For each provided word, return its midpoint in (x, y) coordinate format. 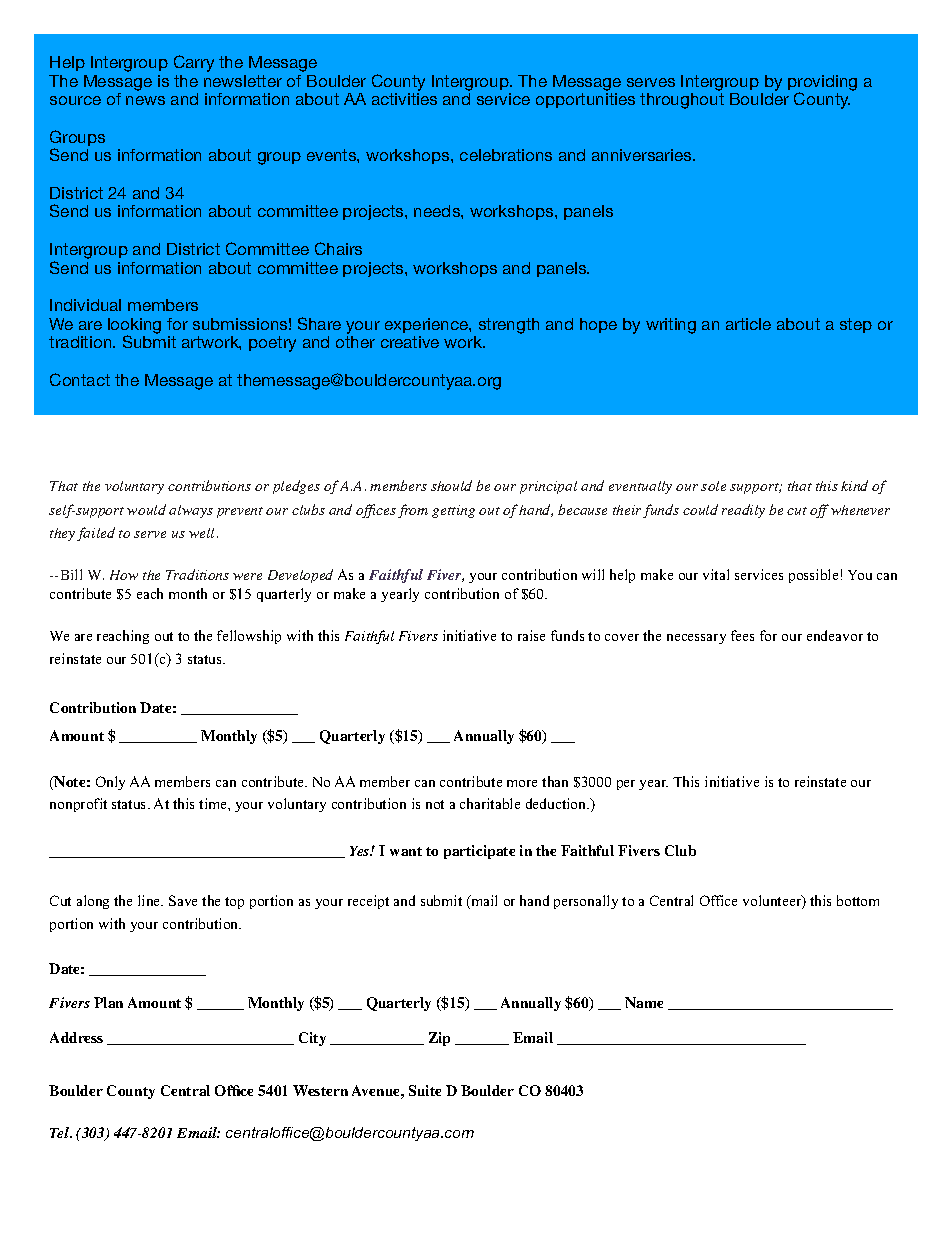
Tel (61, 1132)
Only (110, 783)
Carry (194, 63)
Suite (425, 1090)
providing (822, 84)
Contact (80, 379)
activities (404, 99)
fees (742, 635)
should (451, 485)
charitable (490, 803)
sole (713, 486)
